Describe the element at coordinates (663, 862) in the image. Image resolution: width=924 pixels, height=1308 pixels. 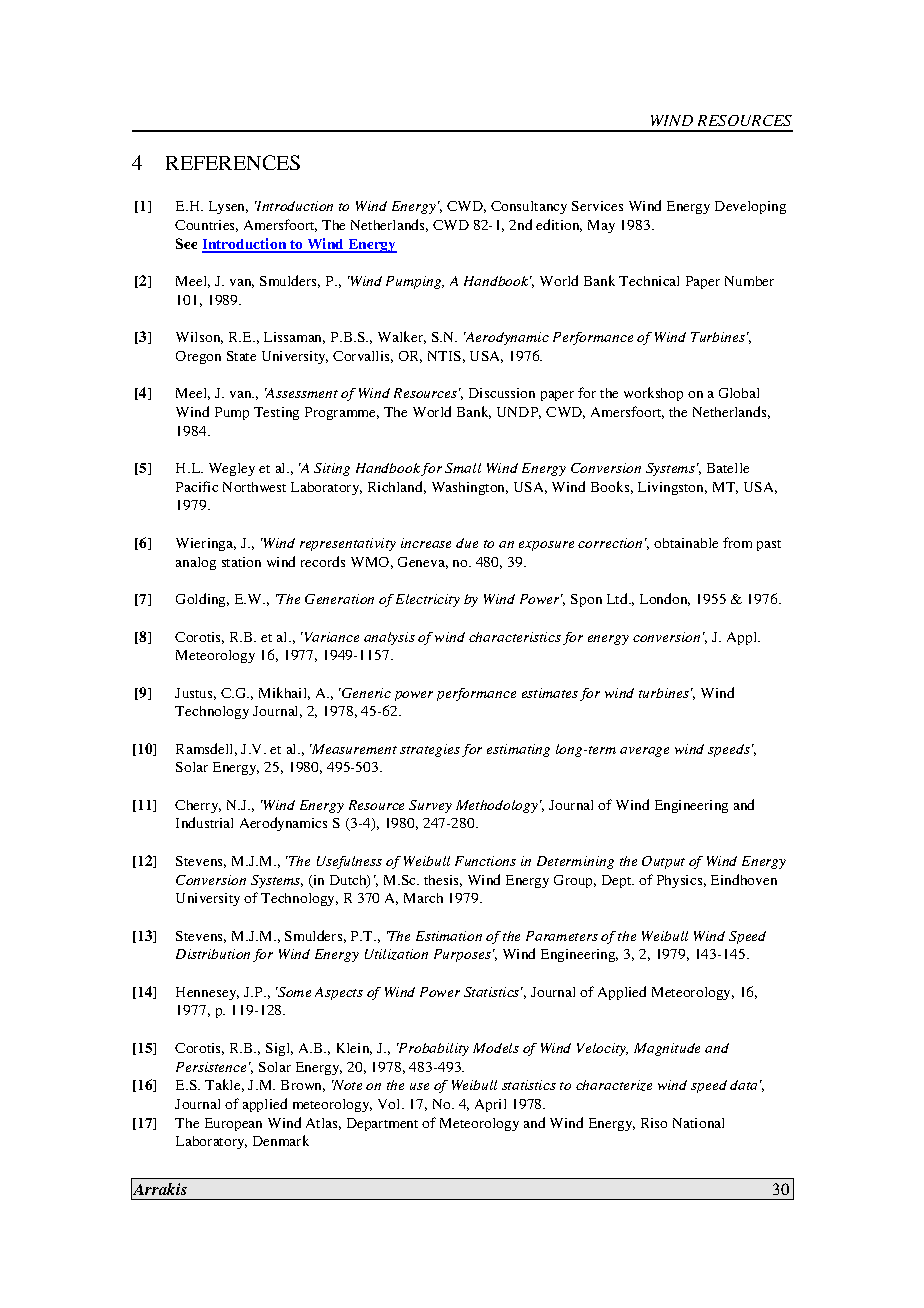
I see `Output` at that location.
